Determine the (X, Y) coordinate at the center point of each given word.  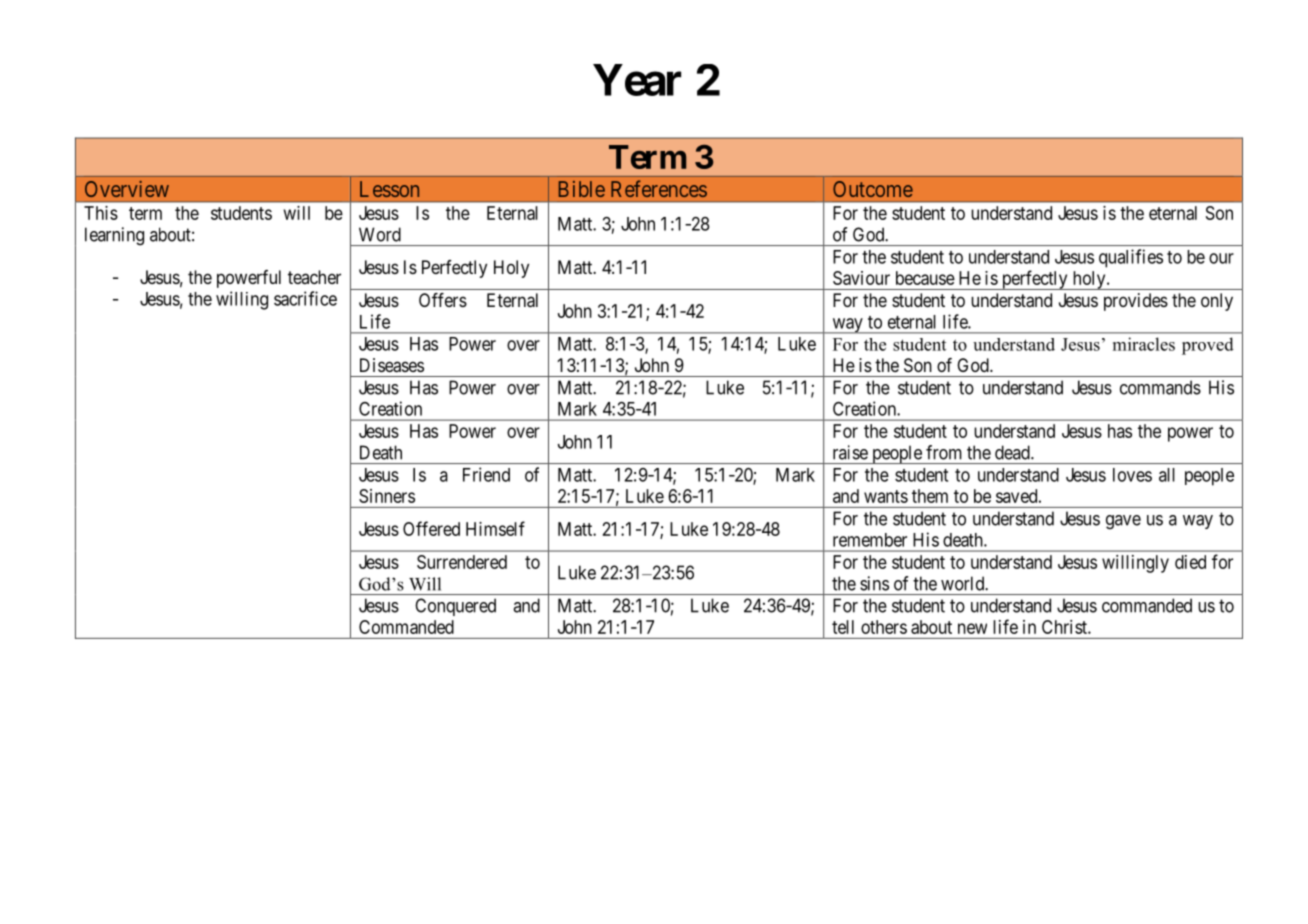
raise (850, 452)
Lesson (389, 189)
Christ (1065, 627)
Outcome (873, 189)
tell (843, 627)
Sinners (387, 496)
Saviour (861, 278)
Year (637, 80)
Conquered (455, 607)
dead (1013, 452)
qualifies (1131, 258)
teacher (314, 277)
